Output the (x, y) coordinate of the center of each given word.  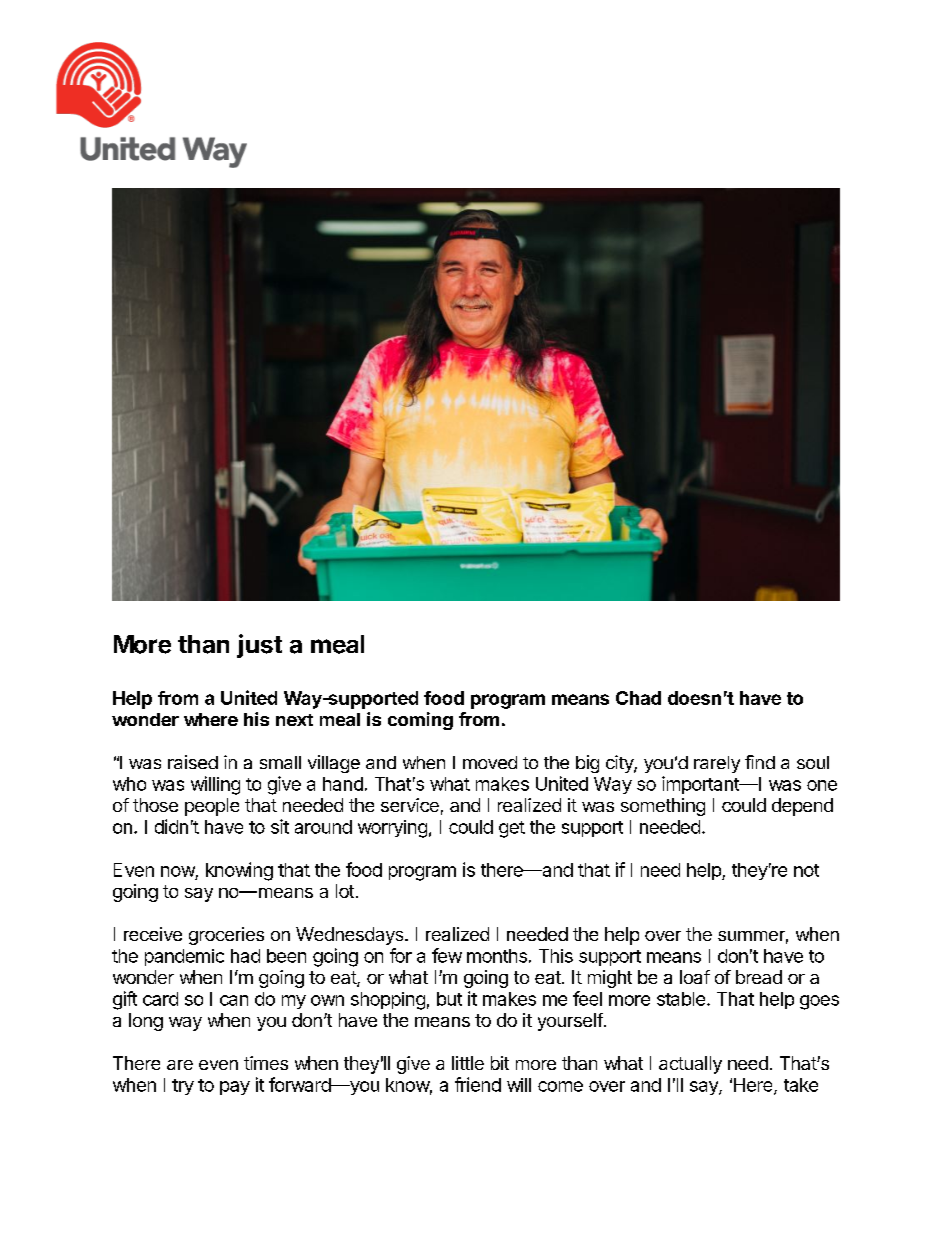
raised (193, 762)
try (183, 1087)
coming (420, 721)
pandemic (184, 957)
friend (478, 1084)
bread (759, 977)
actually (690, 1065)
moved (490, 762)
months (497, 956)
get (512, 829)
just (259, 646)
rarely (717, 764)
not (806, 870)
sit (280, 826)
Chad (638, 698)
